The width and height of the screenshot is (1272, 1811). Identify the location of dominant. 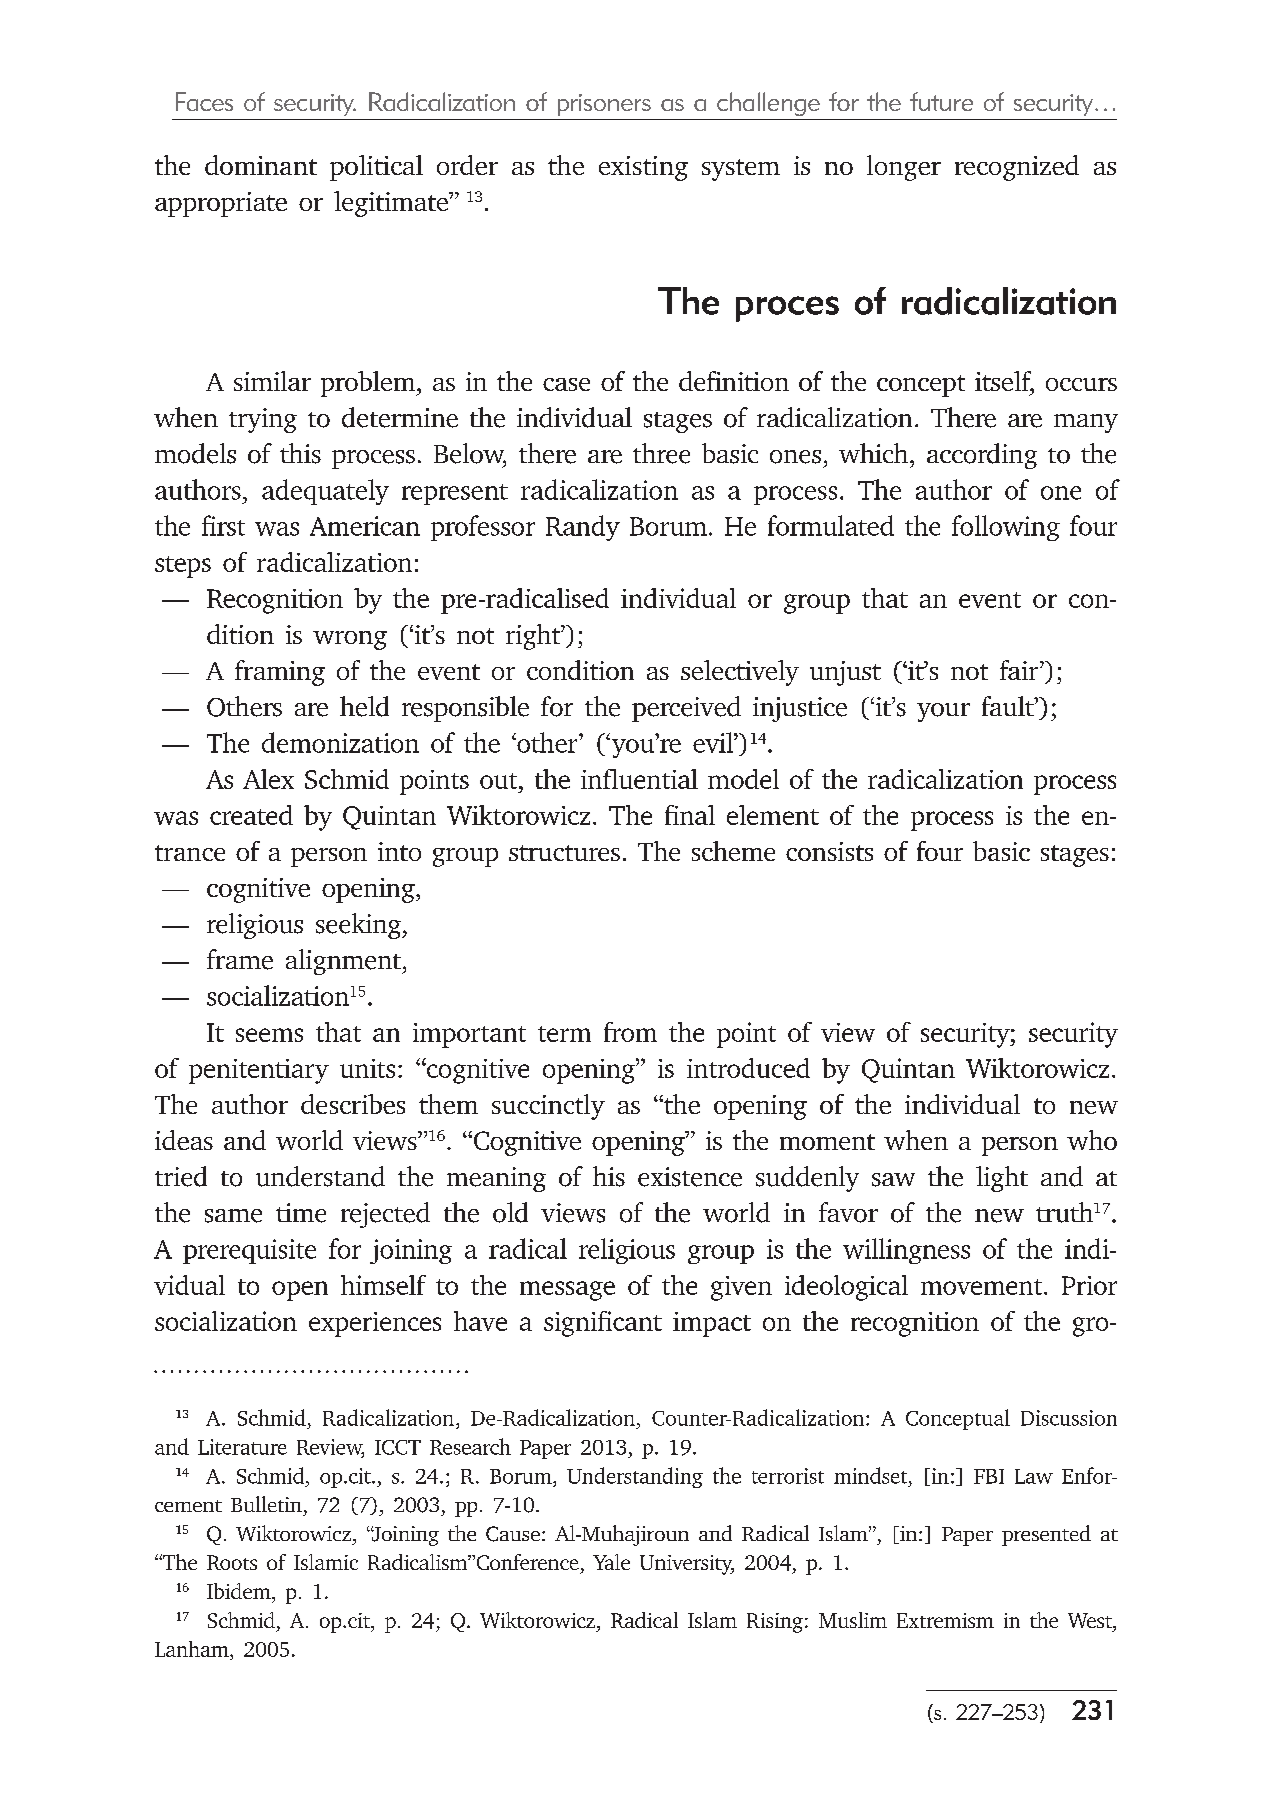
(261, 165).
